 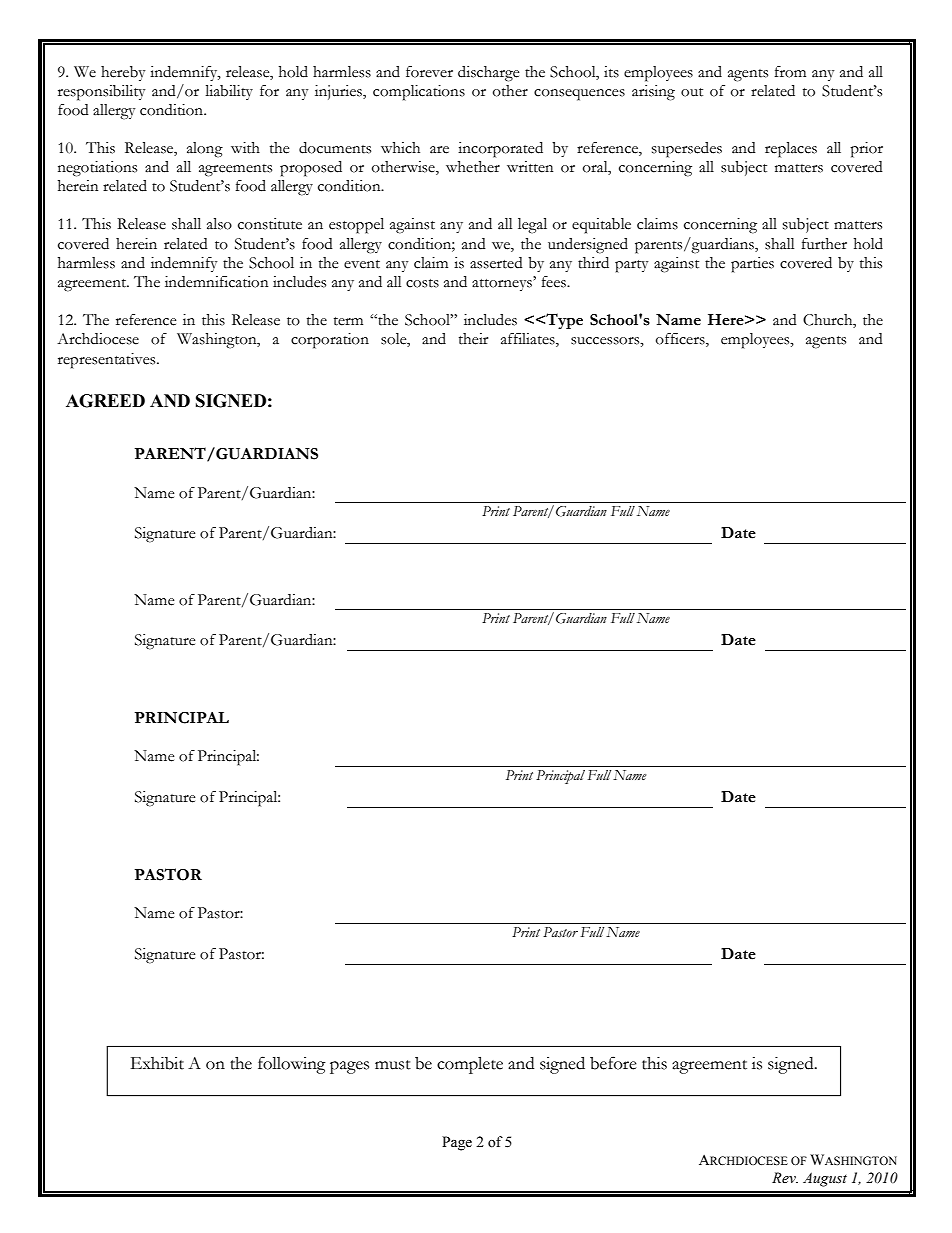 What do you see at coordinates (473, 339) in the image?
I see `their` at bounding box center [473, 339].
